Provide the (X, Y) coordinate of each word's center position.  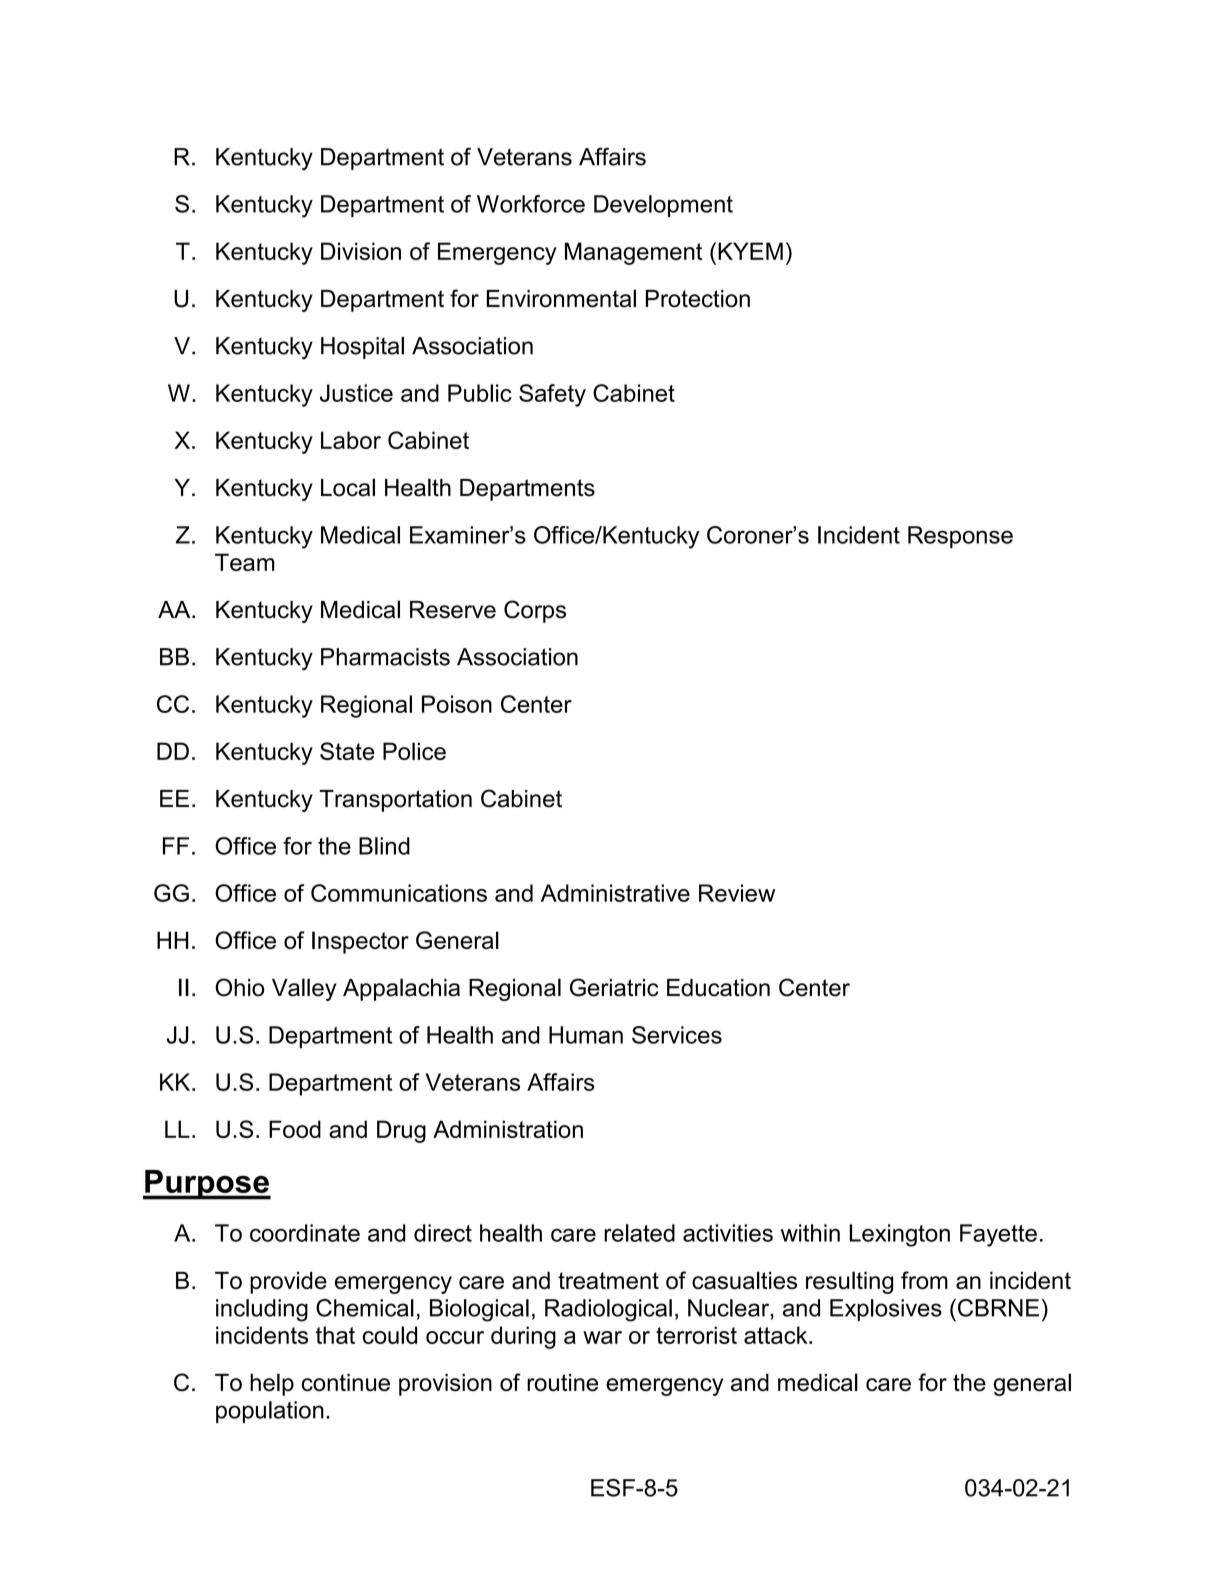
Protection (698, 299)
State (347, 751)
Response (960, 537)
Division (361, 251)
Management (633, 253)
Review (737, 893)
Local (348, 487)
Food (295, 1129)
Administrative (615, 893)
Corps (535, 611)
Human (586, 1035)
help (272, 1384)
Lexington (899, 1235)
